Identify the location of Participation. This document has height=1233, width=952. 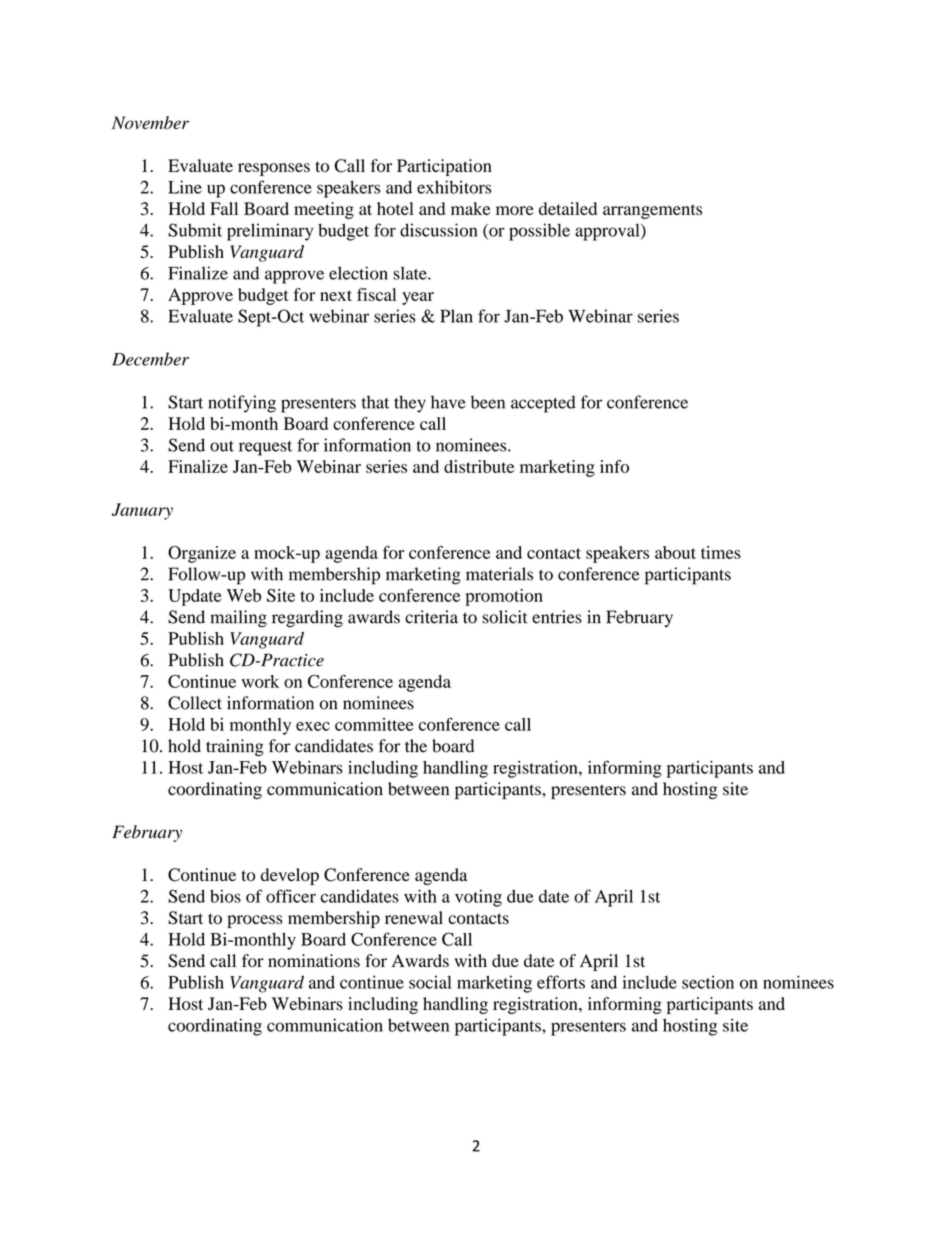
(444, 167).
